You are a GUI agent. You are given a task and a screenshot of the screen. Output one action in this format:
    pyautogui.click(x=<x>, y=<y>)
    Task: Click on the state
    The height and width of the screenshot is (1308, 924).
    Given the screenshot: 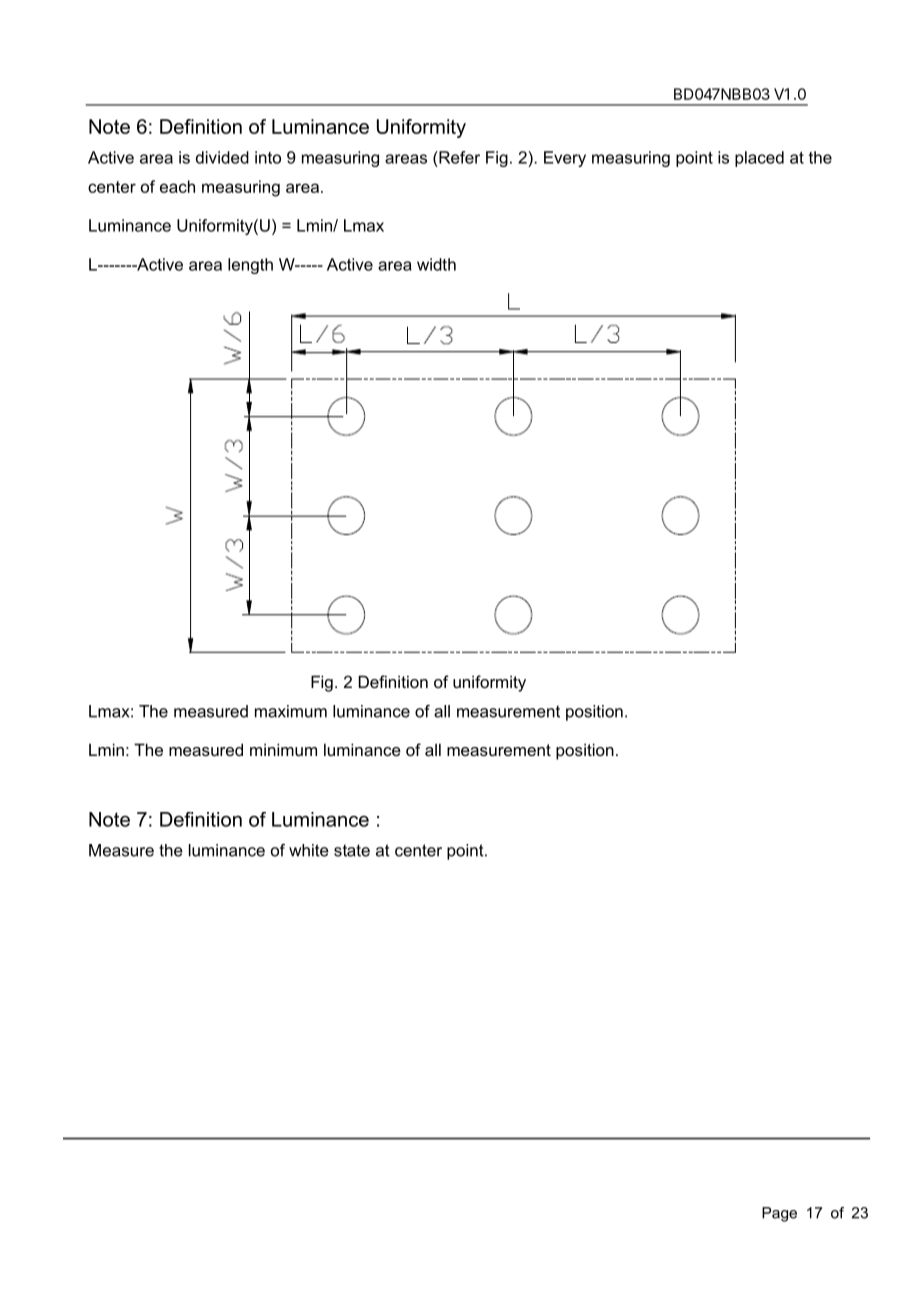 What is the action you would take?
    pyautogui.click(x=352, y=850)
